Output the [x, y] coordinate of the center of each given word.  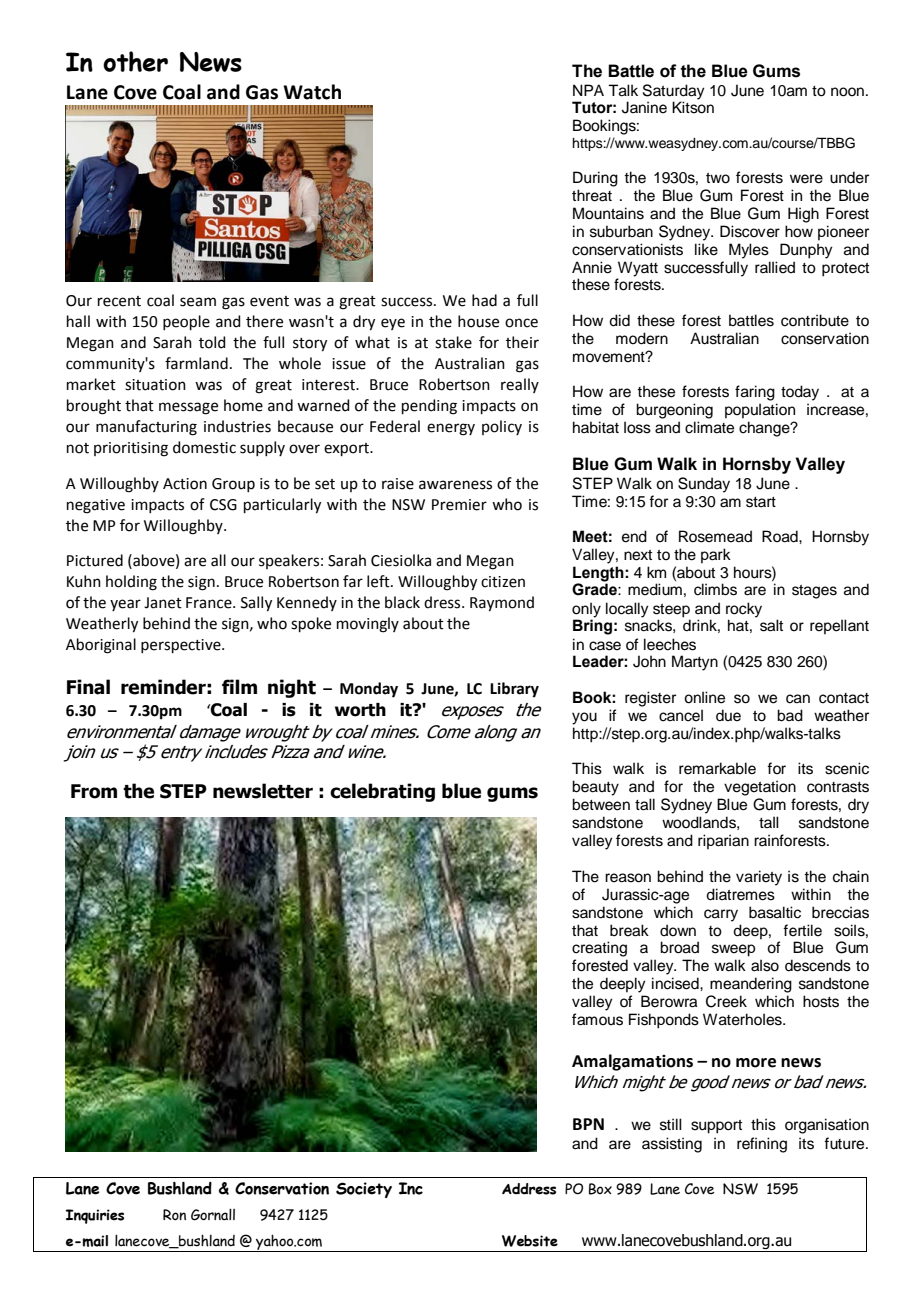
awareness [455, 485]
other [135, 61]
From [94, 791]
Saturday [674, 93]
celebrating [382, 792]
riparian [723, 841]
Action [185, 484]
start [761, 502]
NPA [588, 90]
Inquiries [95, 1216]
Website [530, 1241]
